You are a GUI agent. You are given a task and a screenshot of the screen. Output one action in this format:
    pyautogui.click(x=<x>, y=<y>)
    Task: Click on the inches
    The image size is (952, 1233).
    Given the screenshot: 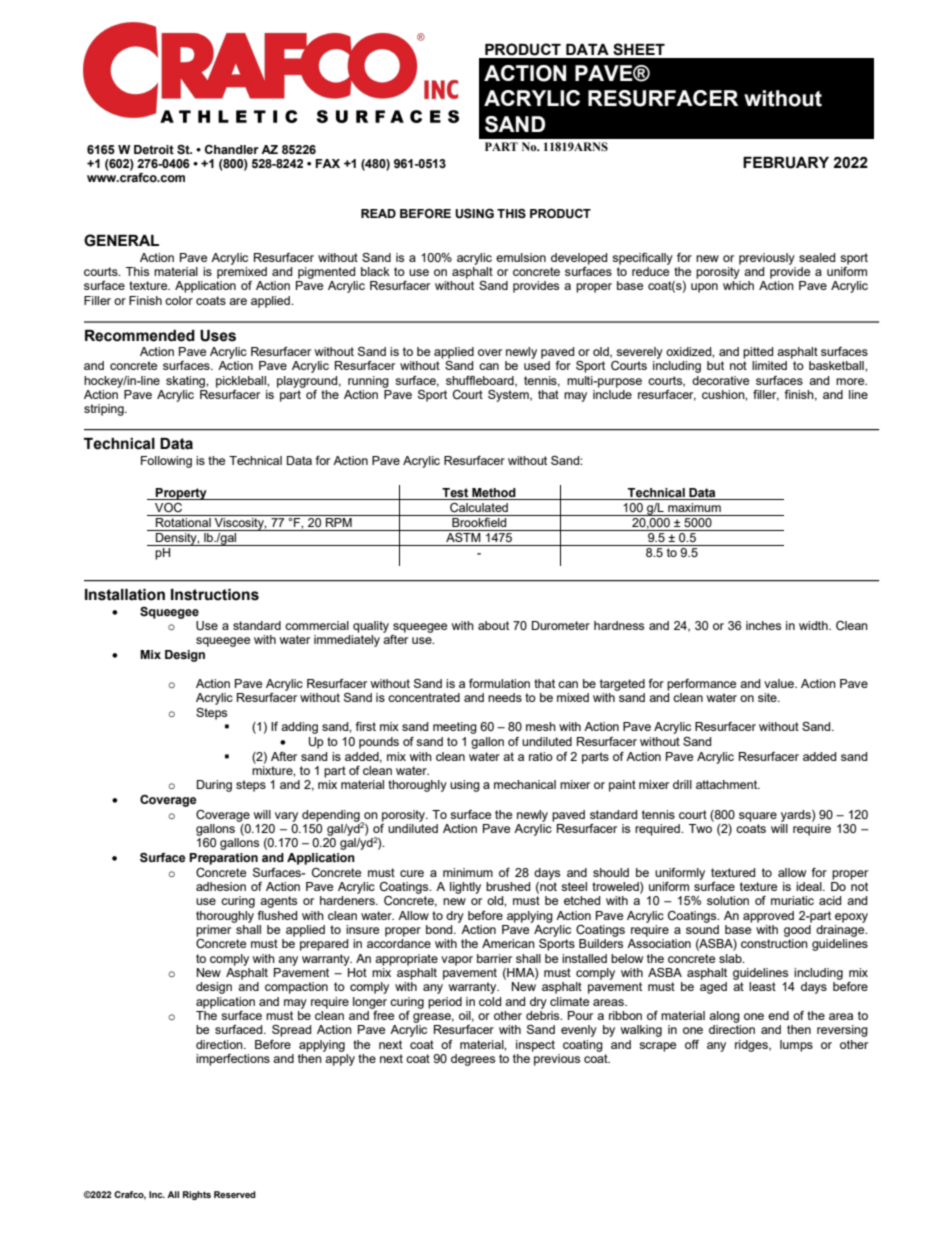 What is the action you would take?
    pyautogui.click(x=763, y=625)
